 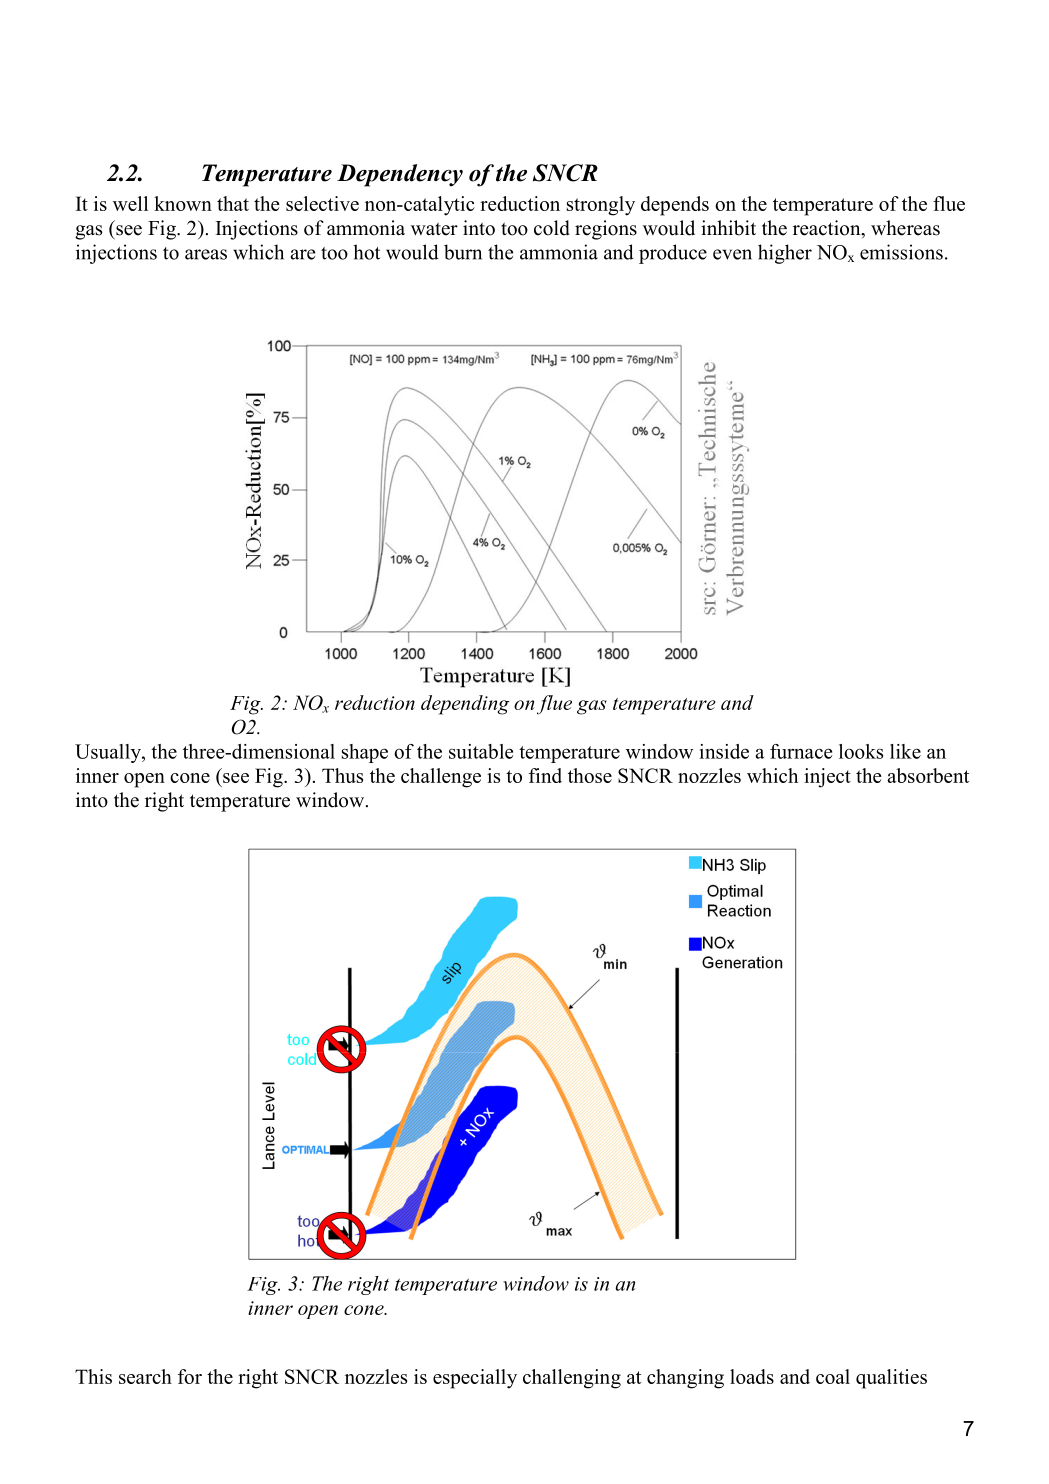 I want to click on areas, so click(x=206, y=254).
